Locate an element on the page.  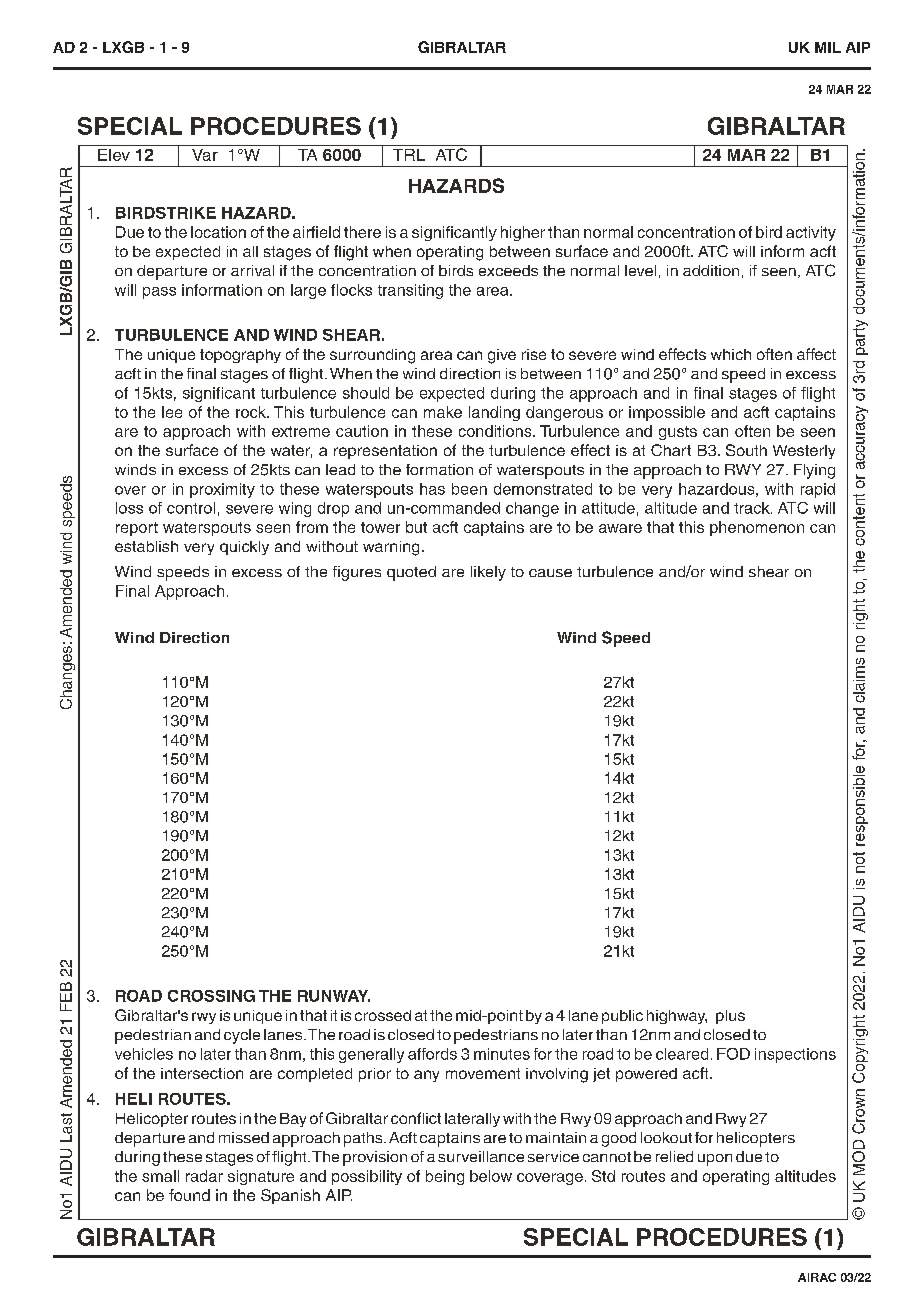
lee is located at coordinates (172, 412).
